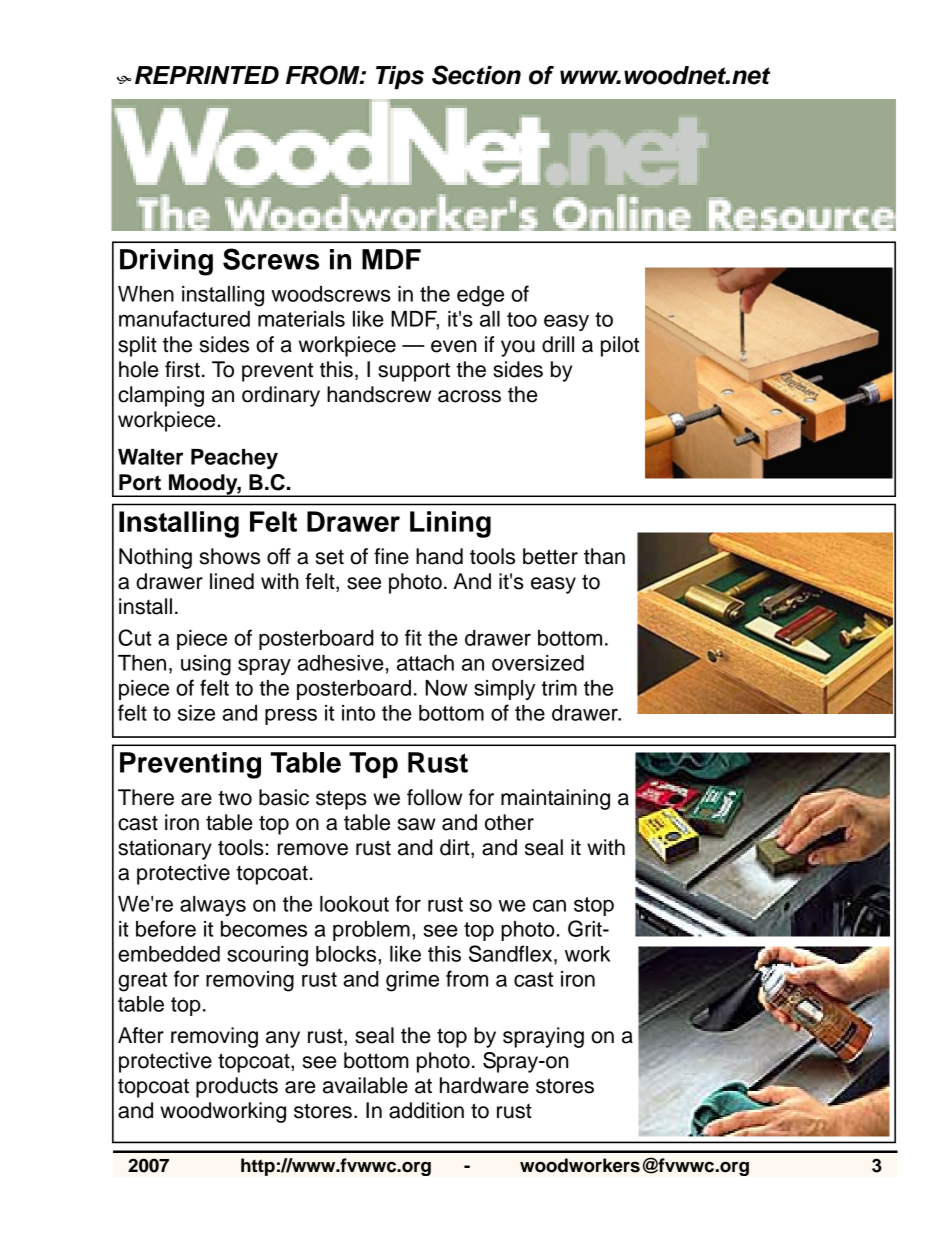 The width and height of the page is (952, 1233). I want to click on REPRINTED, so click(207, 75).
